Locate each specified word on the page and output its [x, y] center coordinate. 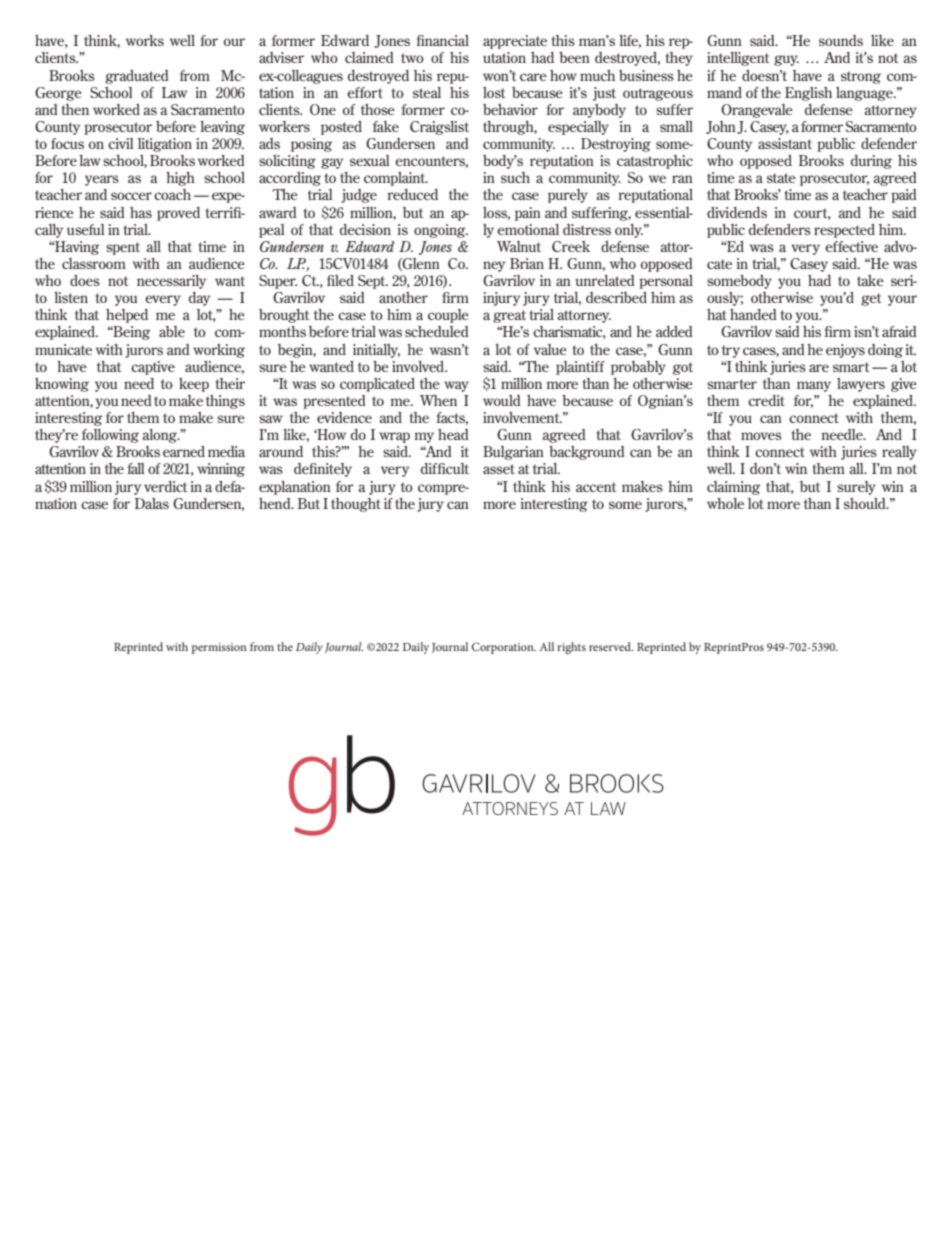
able [172, 331]
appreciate [515, 42]
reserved [611, 646]
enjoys [845, 351]
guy [786, 60]
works [145, 40]
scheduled [437, 331]
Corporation [504, 648]
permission [219, 648]
